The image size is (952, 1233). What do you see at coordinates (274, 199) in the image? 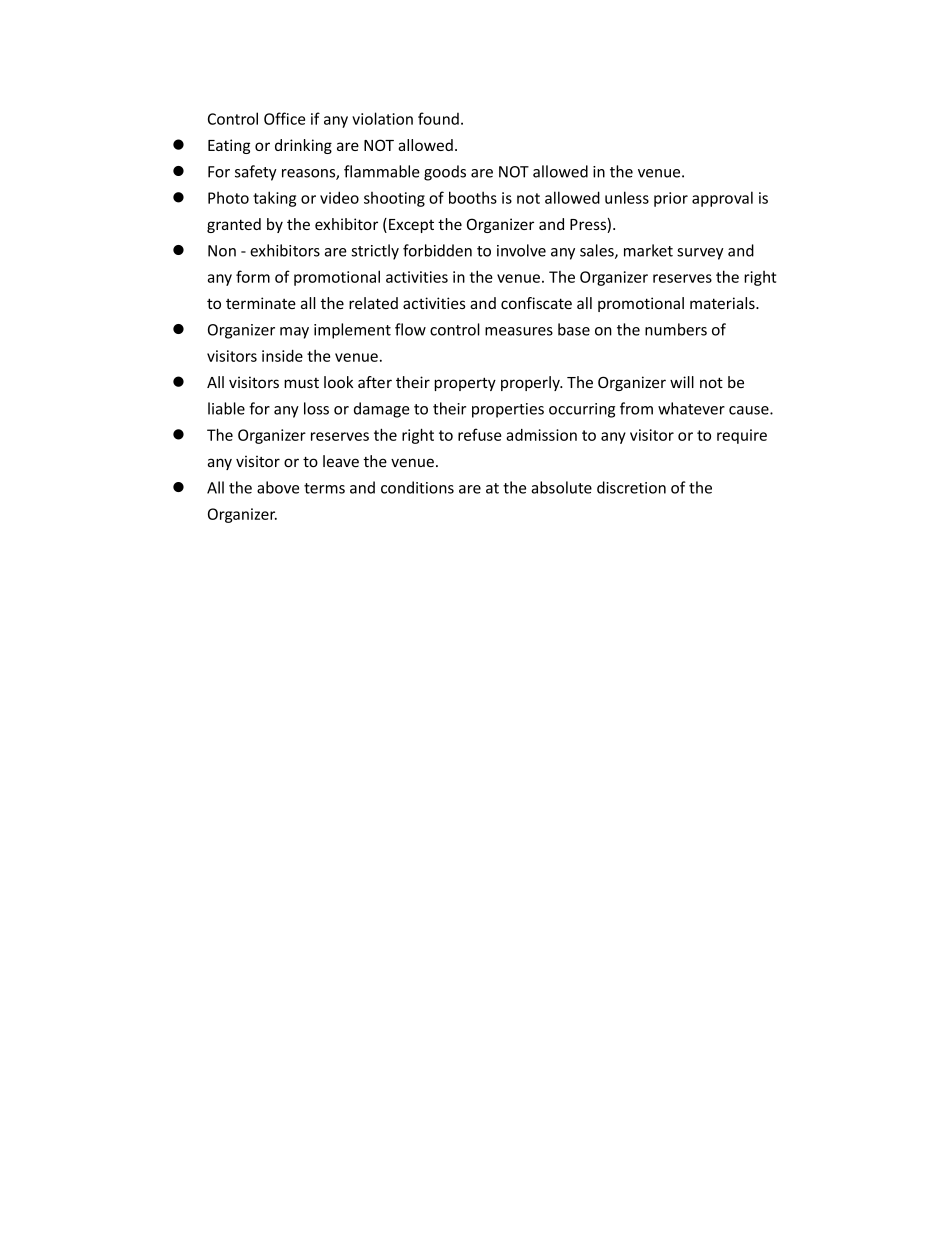
I see `taking` at bounding box center [274, 199].
